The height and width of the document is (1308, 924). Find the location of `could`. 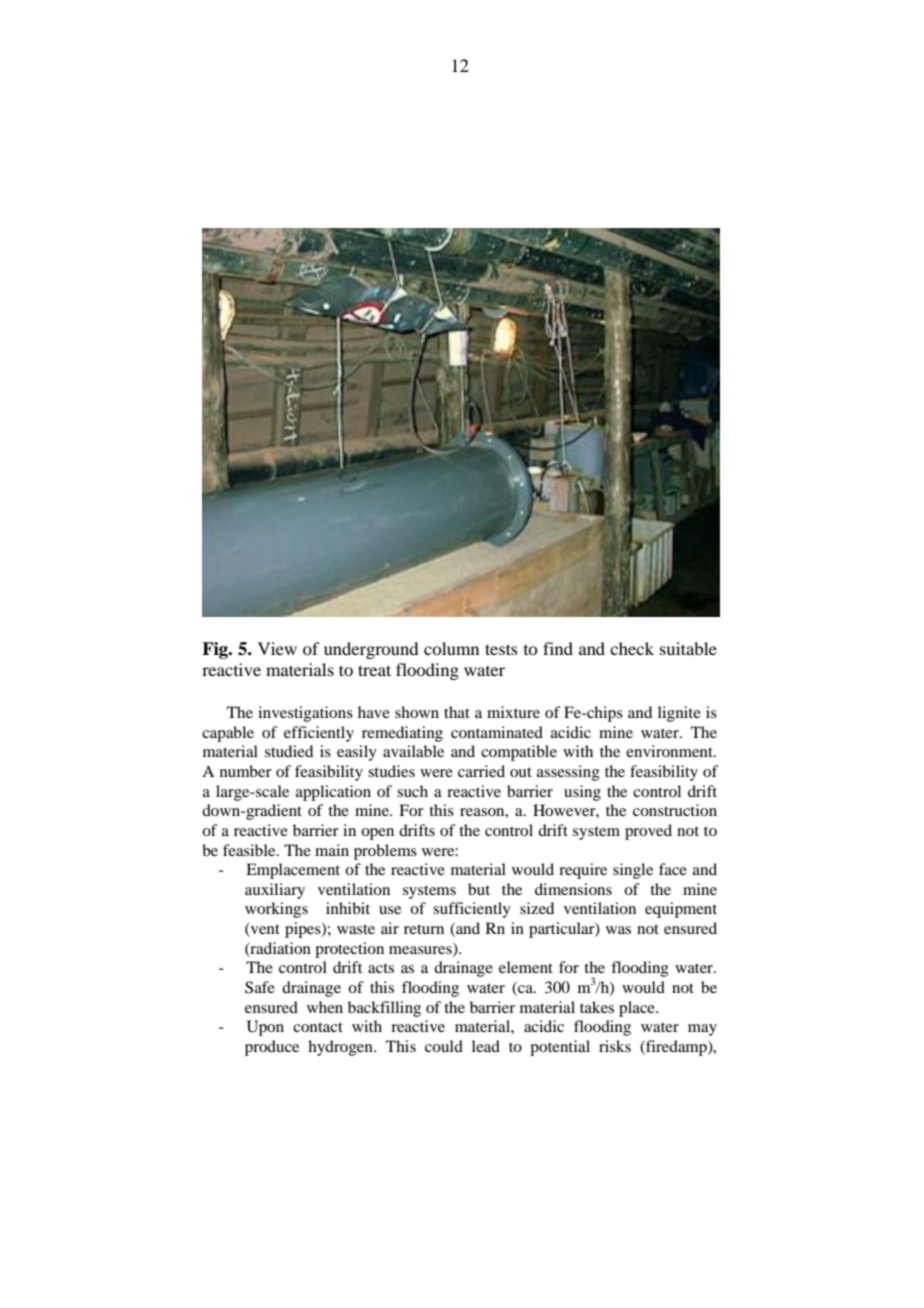

could is located at coordinates (444, 1046).
